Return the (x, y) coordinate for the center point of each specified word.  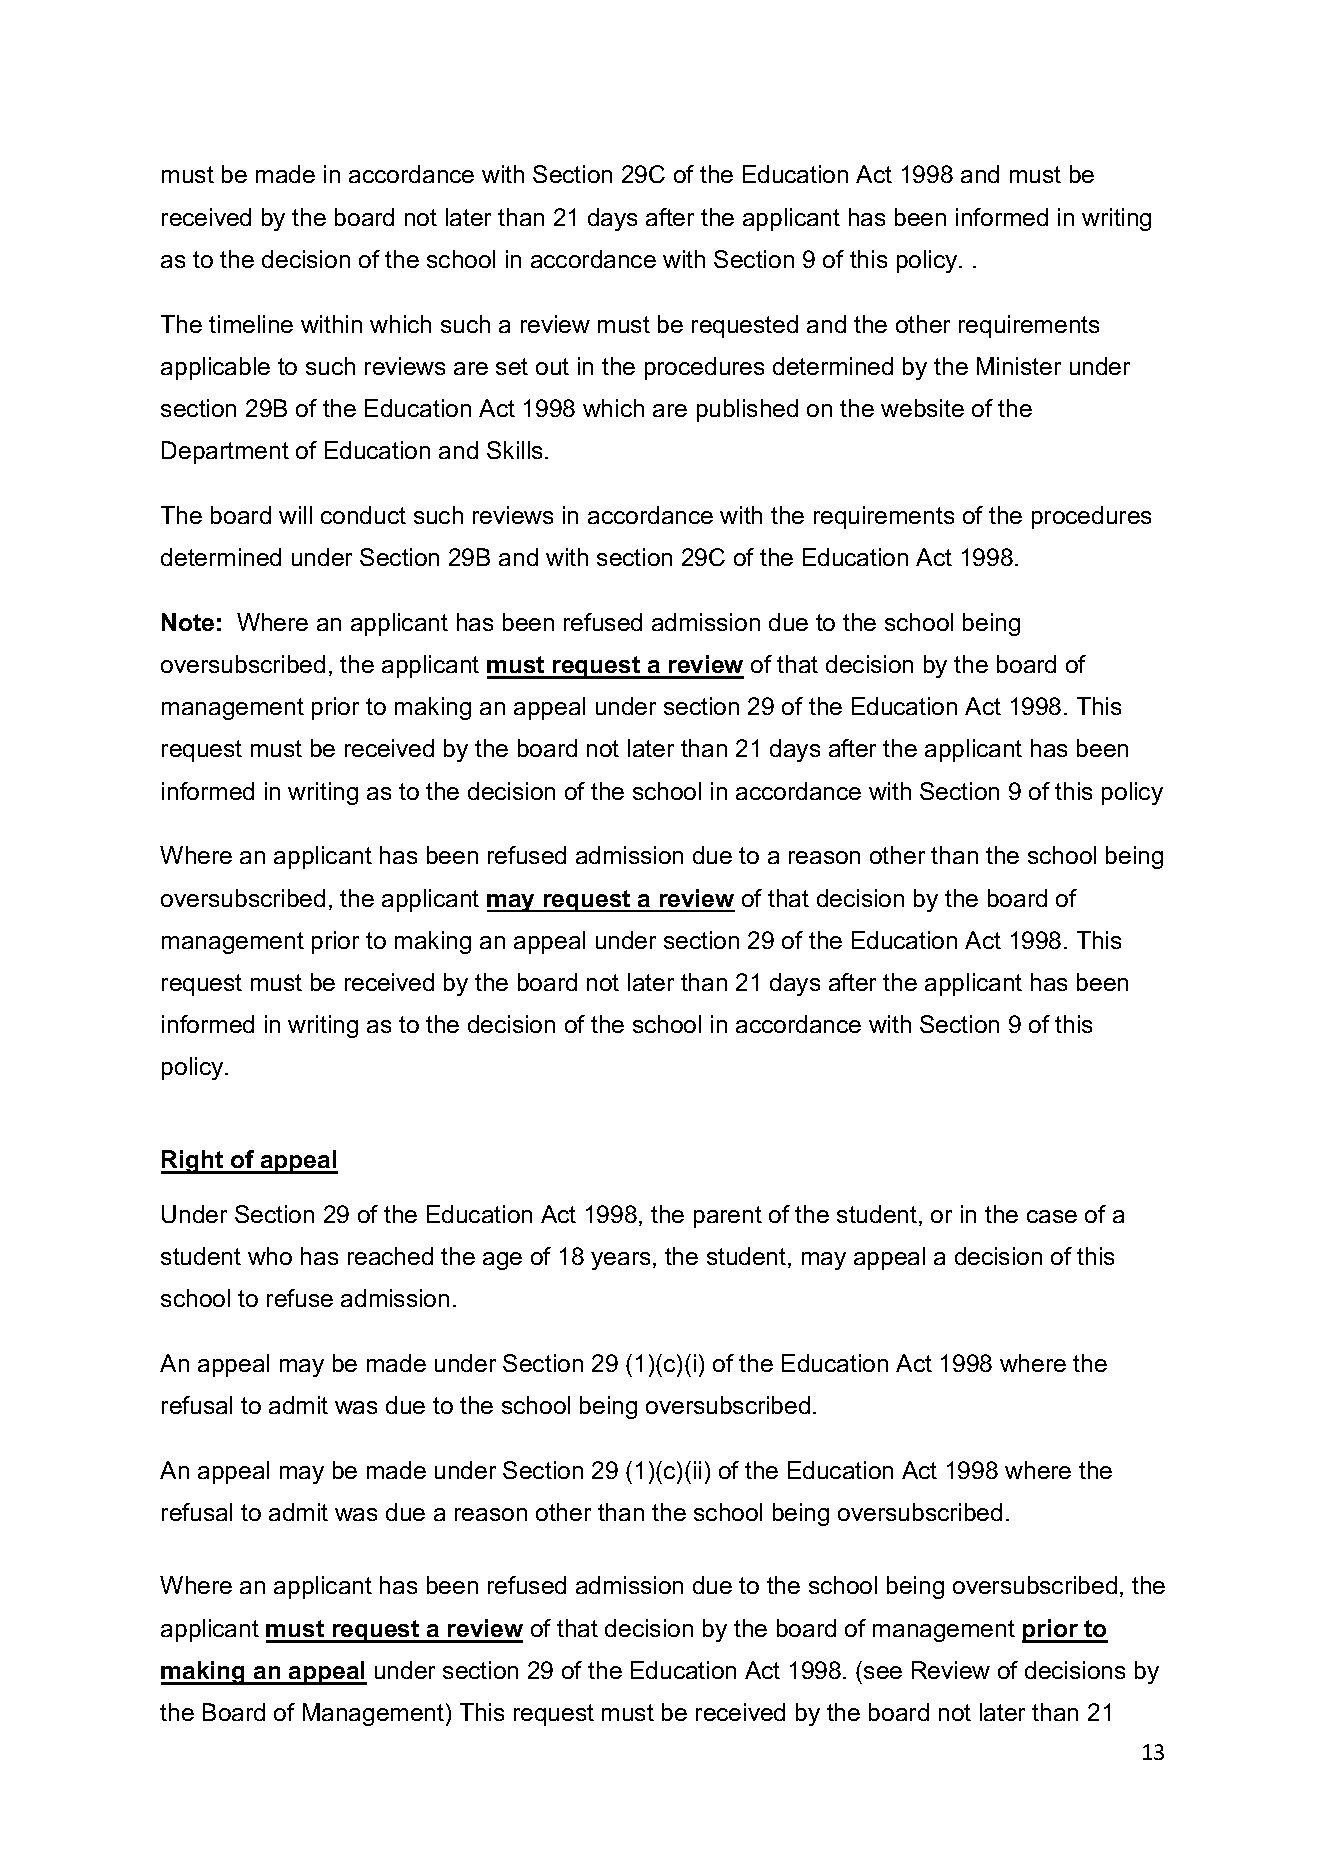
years (620, 1261)
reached (390, 1256)
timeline (251, 324)
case (1052, 1216)
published (747, 410)
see (883, 1672)
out (552, 366)
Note (188, 622)
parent (728, 1217)
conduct (363, 515)
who (270, 1256)
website (922, 408)
